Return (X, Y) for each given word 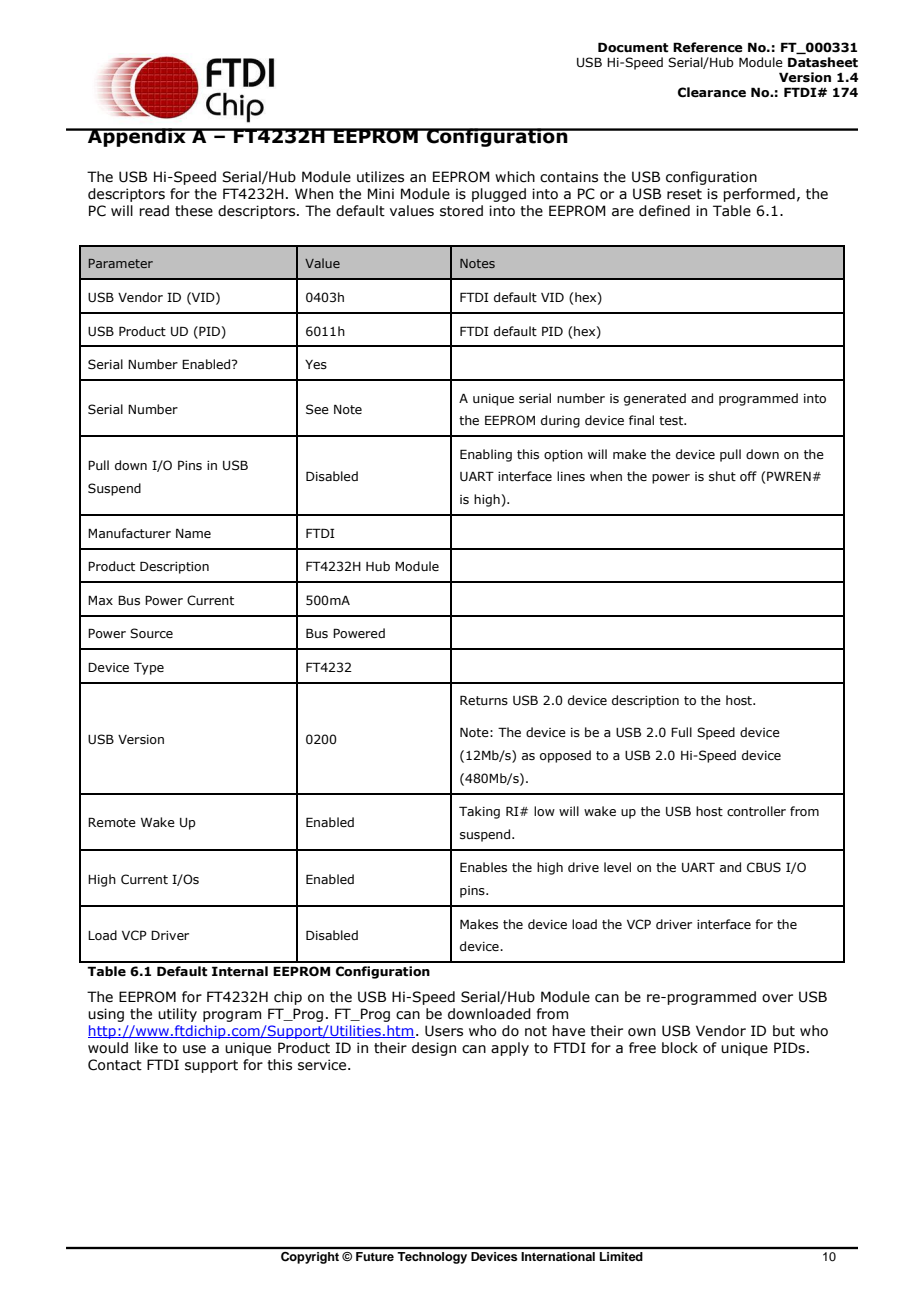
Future (375, 1256)
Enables (483, 867)
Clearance (712, 92)
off (748, 476)
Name (193, 533)
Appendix (137, 137)
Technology (432, 1258)
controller (756, 811)
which (515, 177)
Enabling (486, 455)
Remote (112, 822)
